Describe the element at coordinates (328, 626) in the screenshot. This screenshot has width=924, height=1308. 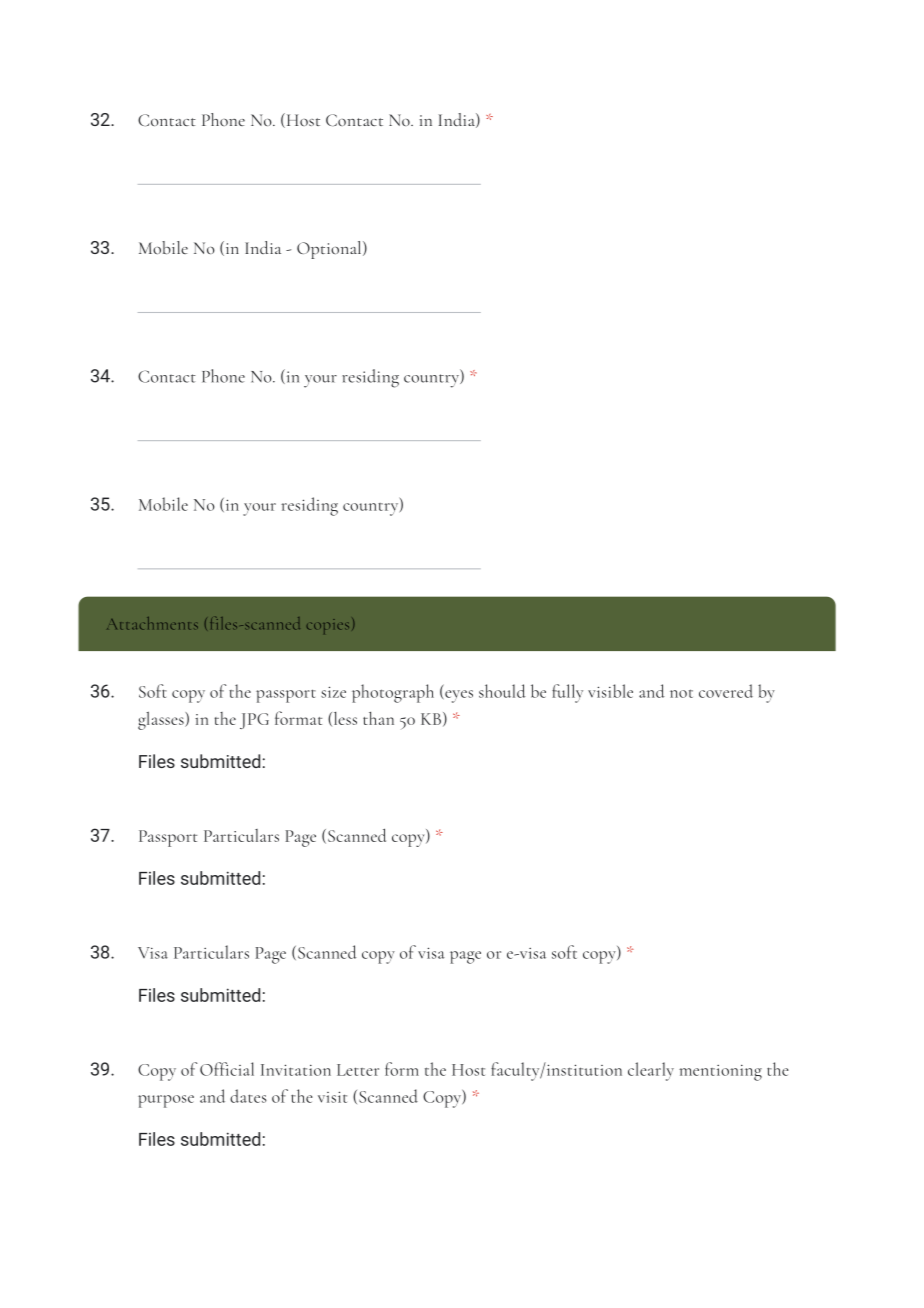
I see `copies` at that location.
